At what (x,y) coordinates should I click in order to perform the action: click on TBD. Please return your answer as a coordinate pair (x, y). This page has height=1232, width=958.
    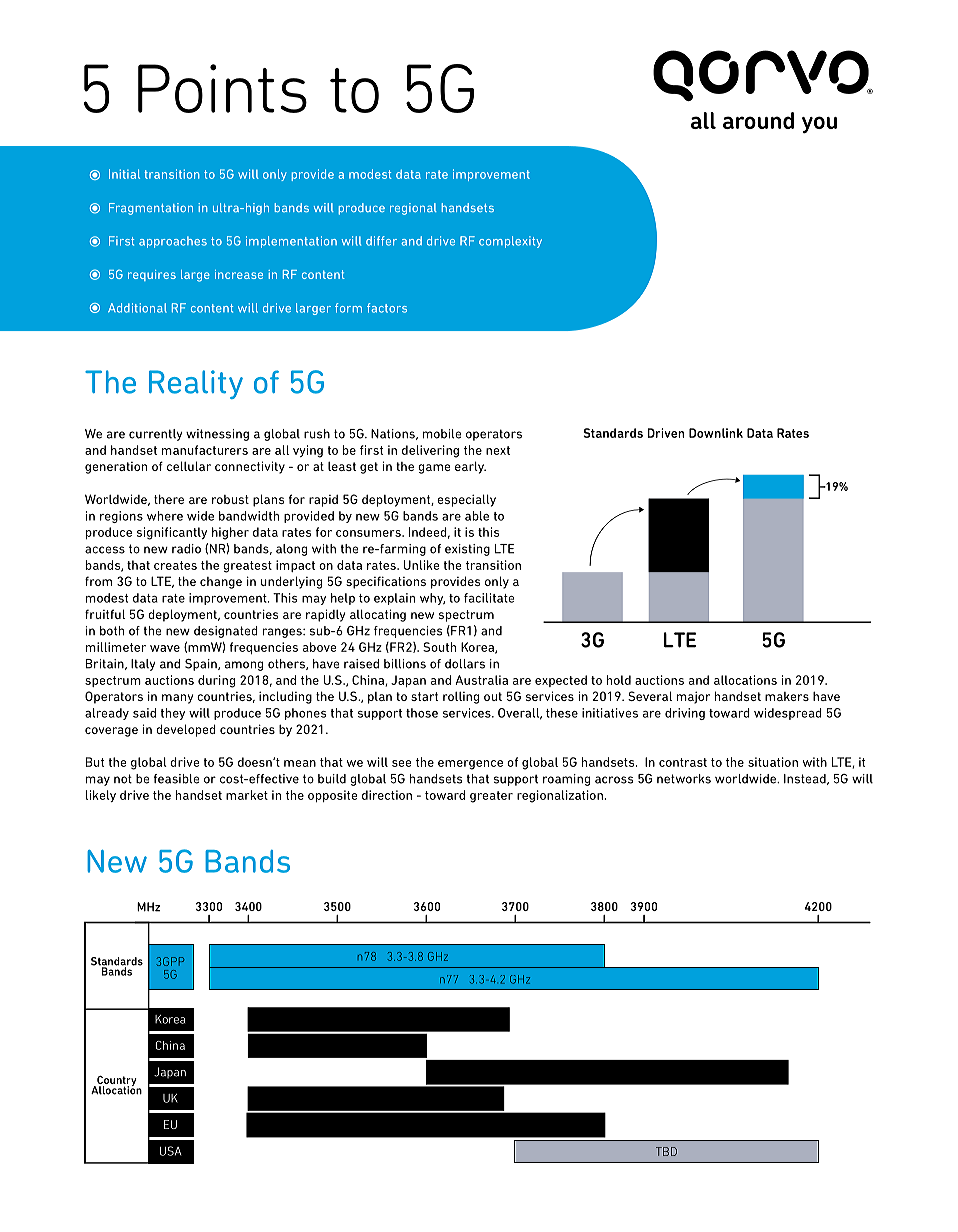
    Looking at the image, I should click on (666, 1151).
